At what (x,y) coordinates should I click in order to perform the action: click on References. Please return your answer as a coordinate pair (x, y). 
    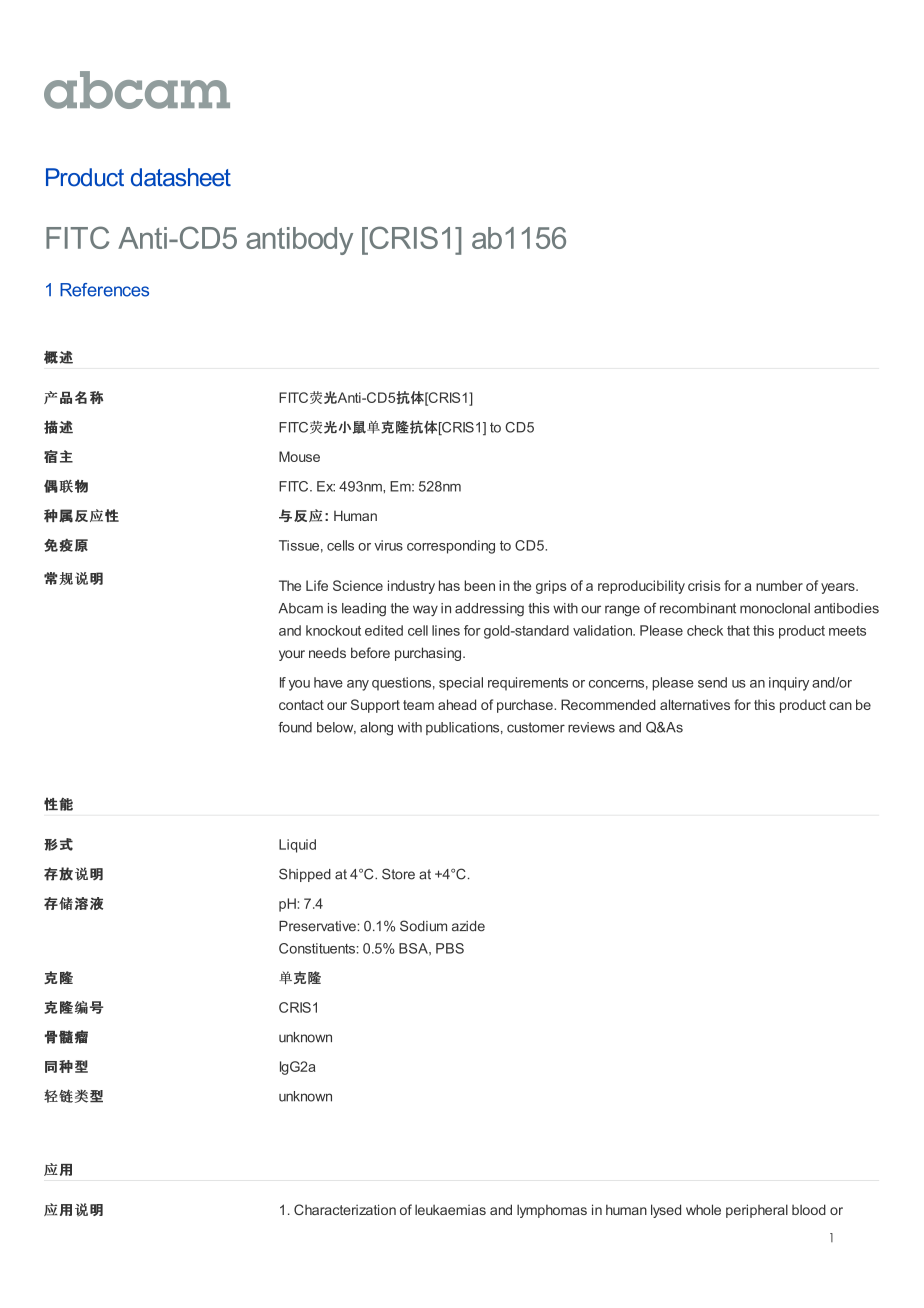
    Looking at the image, I should click on (104, 290).
